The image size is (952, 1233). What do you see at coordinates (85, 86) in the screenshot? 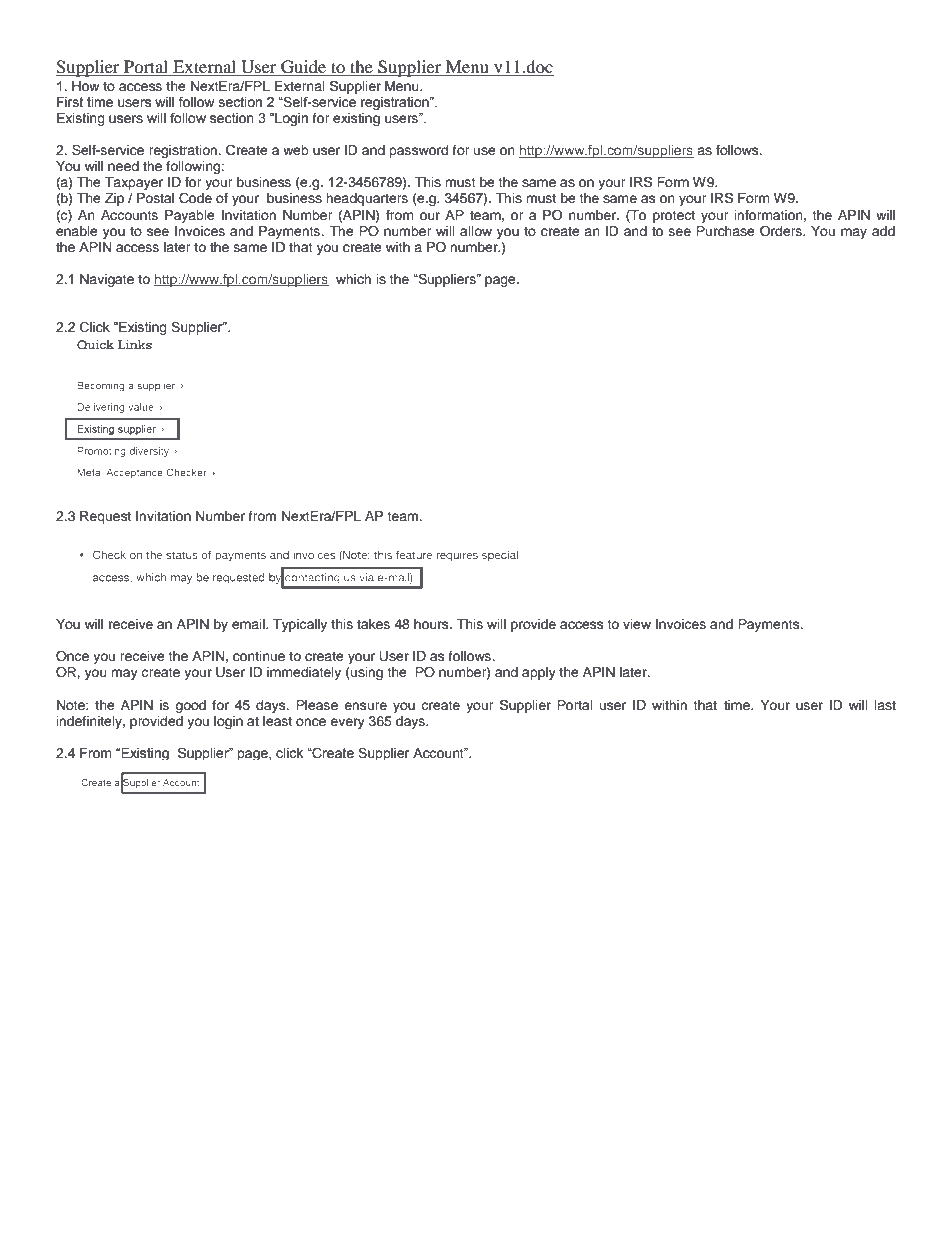
I see `How` at bounding box center [85, 86].
